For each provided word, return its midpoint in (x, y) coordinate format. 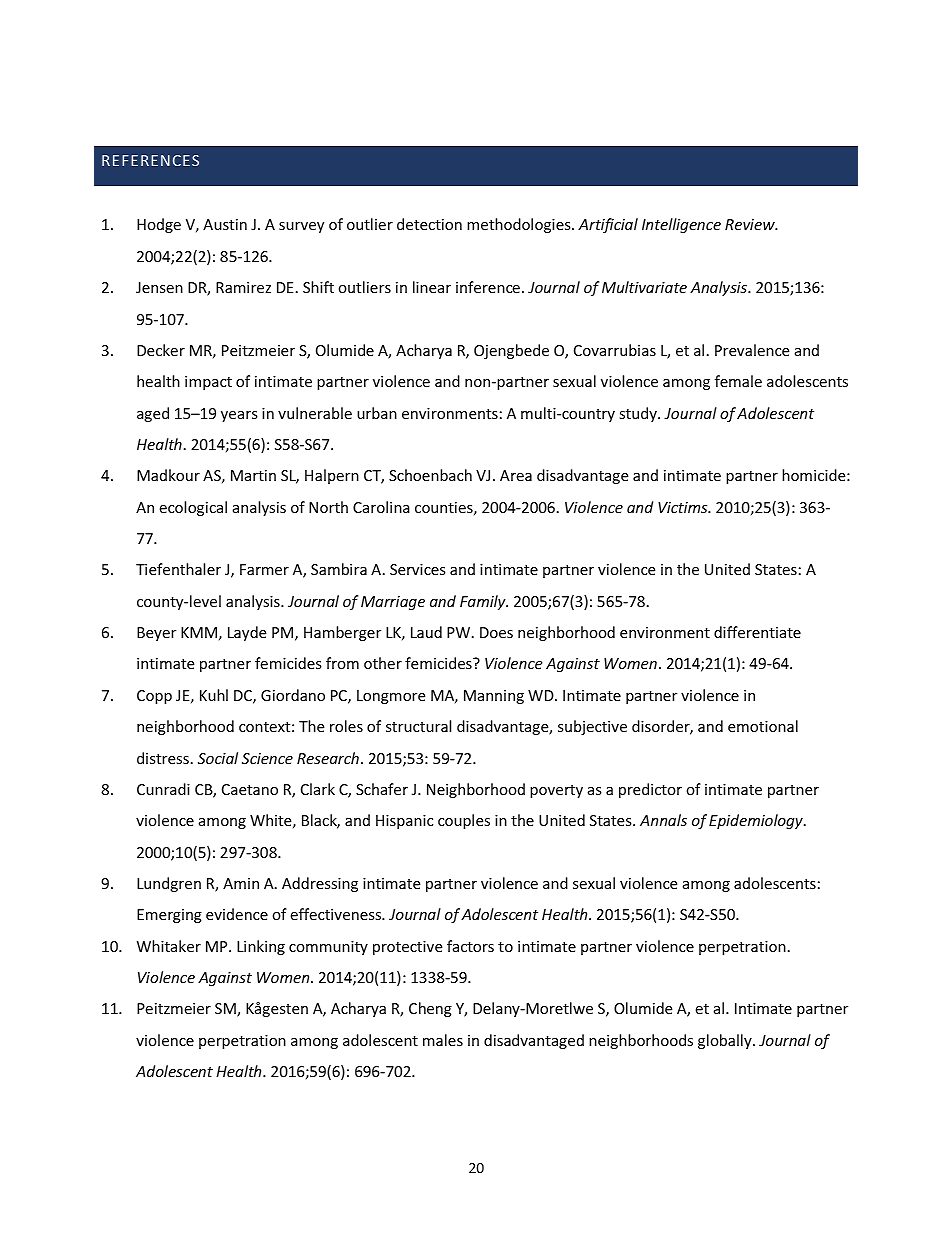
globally (726, 1041)
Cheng (430, 1009)
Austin (225, 224)
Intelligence (681, 225)
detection (429, 224)
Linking (261, 947)
